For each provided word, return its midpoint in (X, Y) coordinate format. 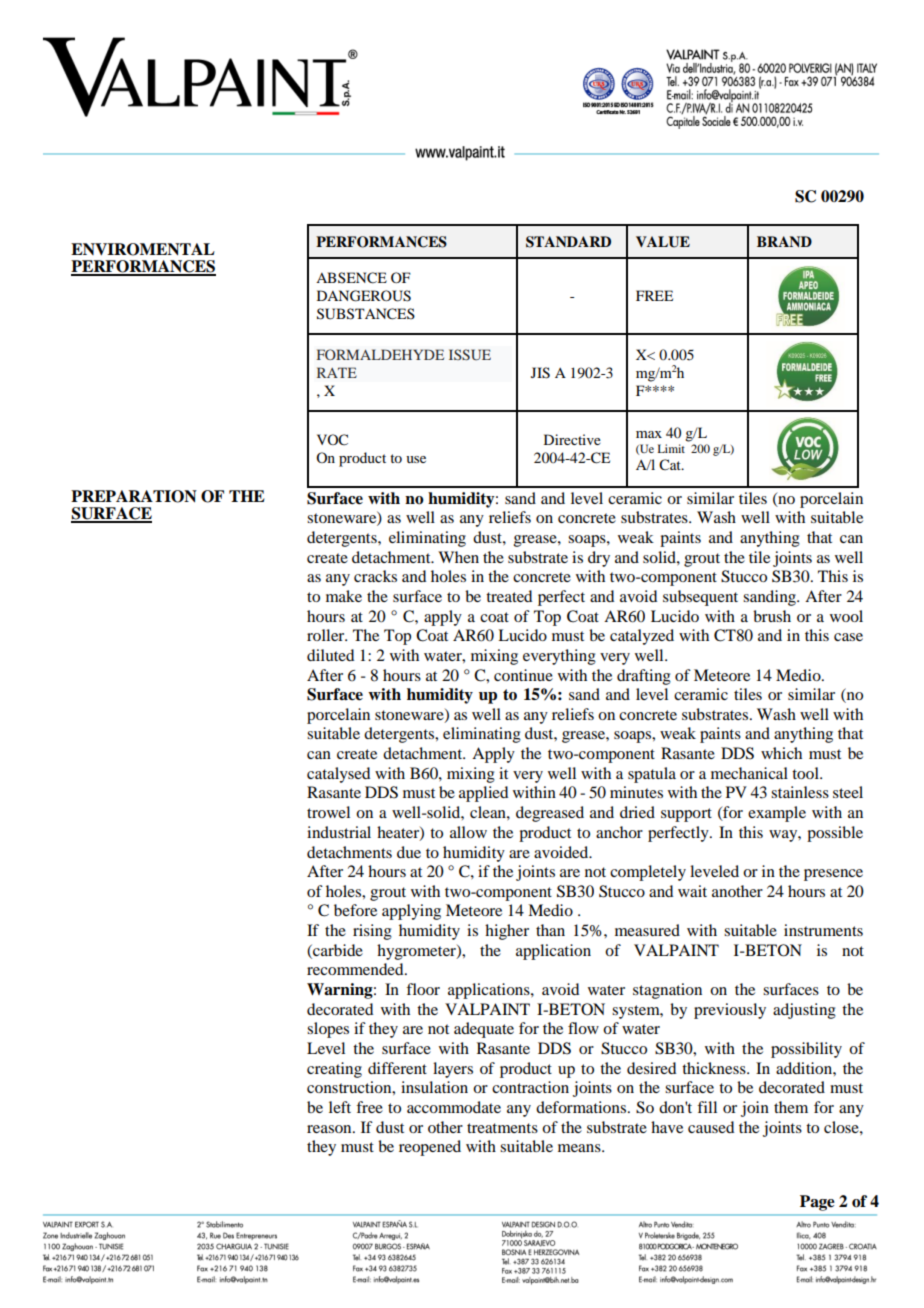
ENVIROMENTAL (143, 249)
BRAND (784, 241)
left (340, 1107)
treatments (502, 1128)
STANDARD (568, 242)
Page (817, 1203)
